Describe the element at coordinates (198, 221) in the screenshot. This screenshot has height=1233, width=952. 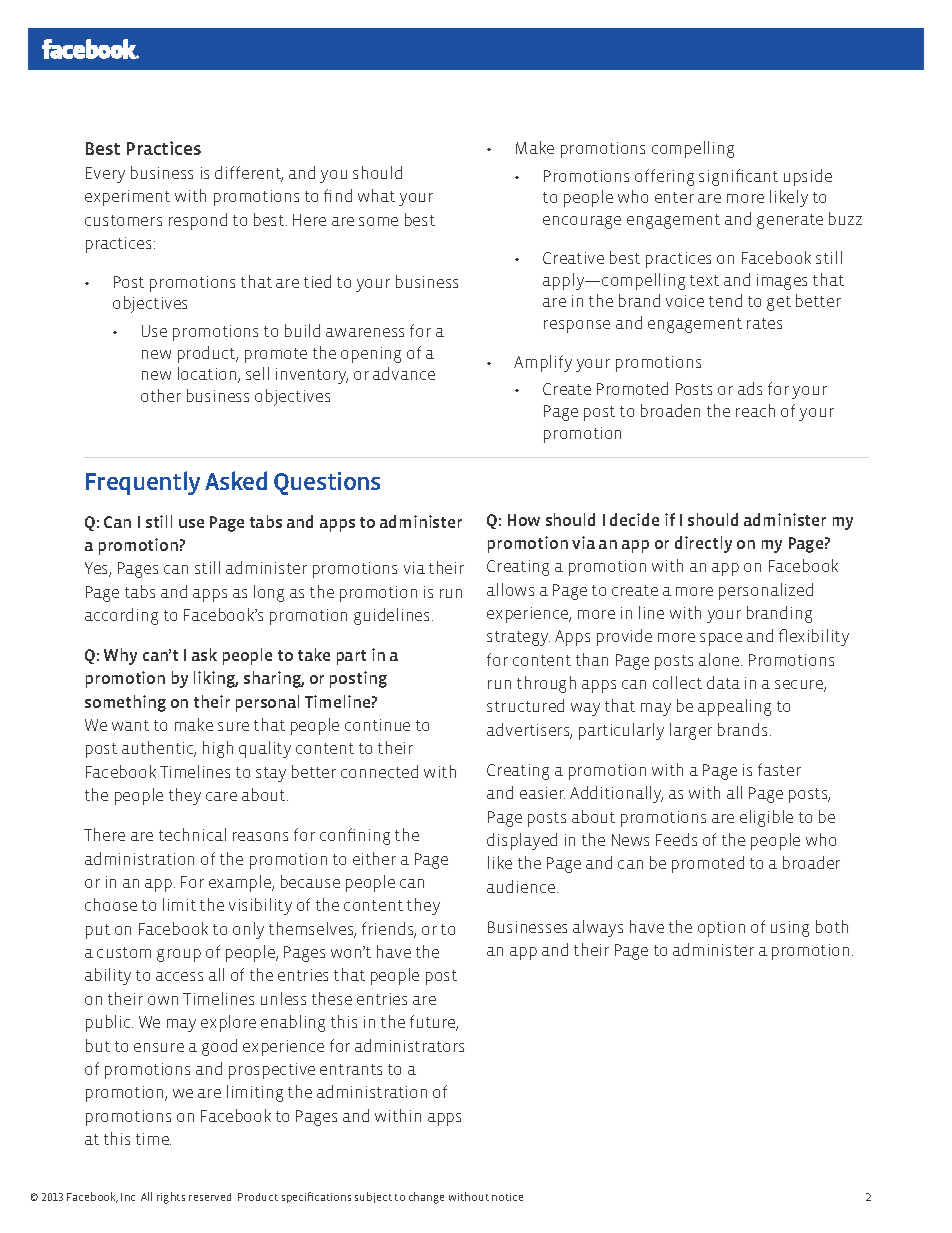
I see `respond` at that location.
